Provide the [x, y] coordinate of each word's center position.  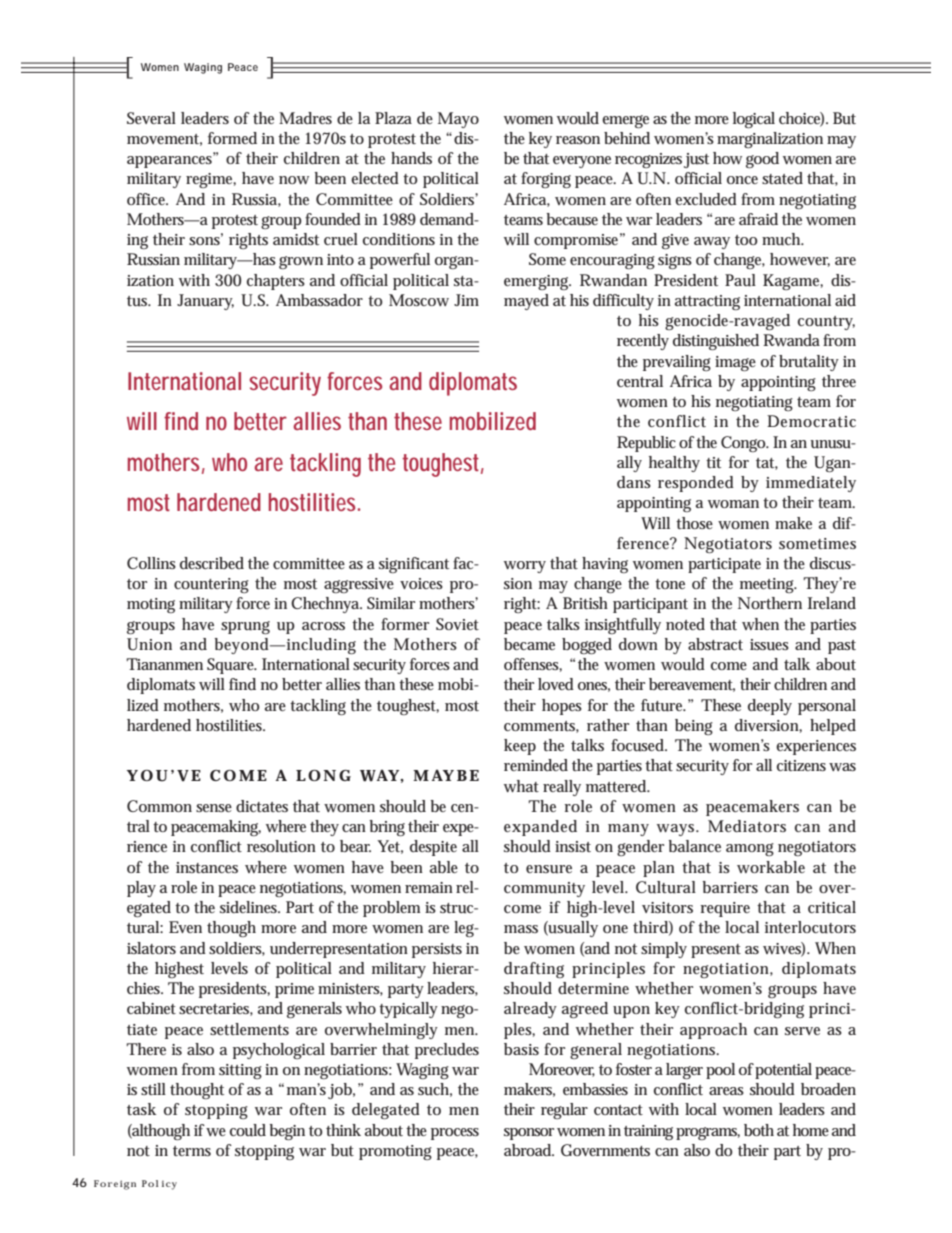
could [248, 1130]
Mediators [747, 826]
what [521, 786]
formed [232, 138]
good [762, 160]
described [212, 563]
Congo [744, 444]
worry [525, 567]
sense [214, 808]
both [759, 1130]
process [455, 1134]
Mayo [458, 120]
